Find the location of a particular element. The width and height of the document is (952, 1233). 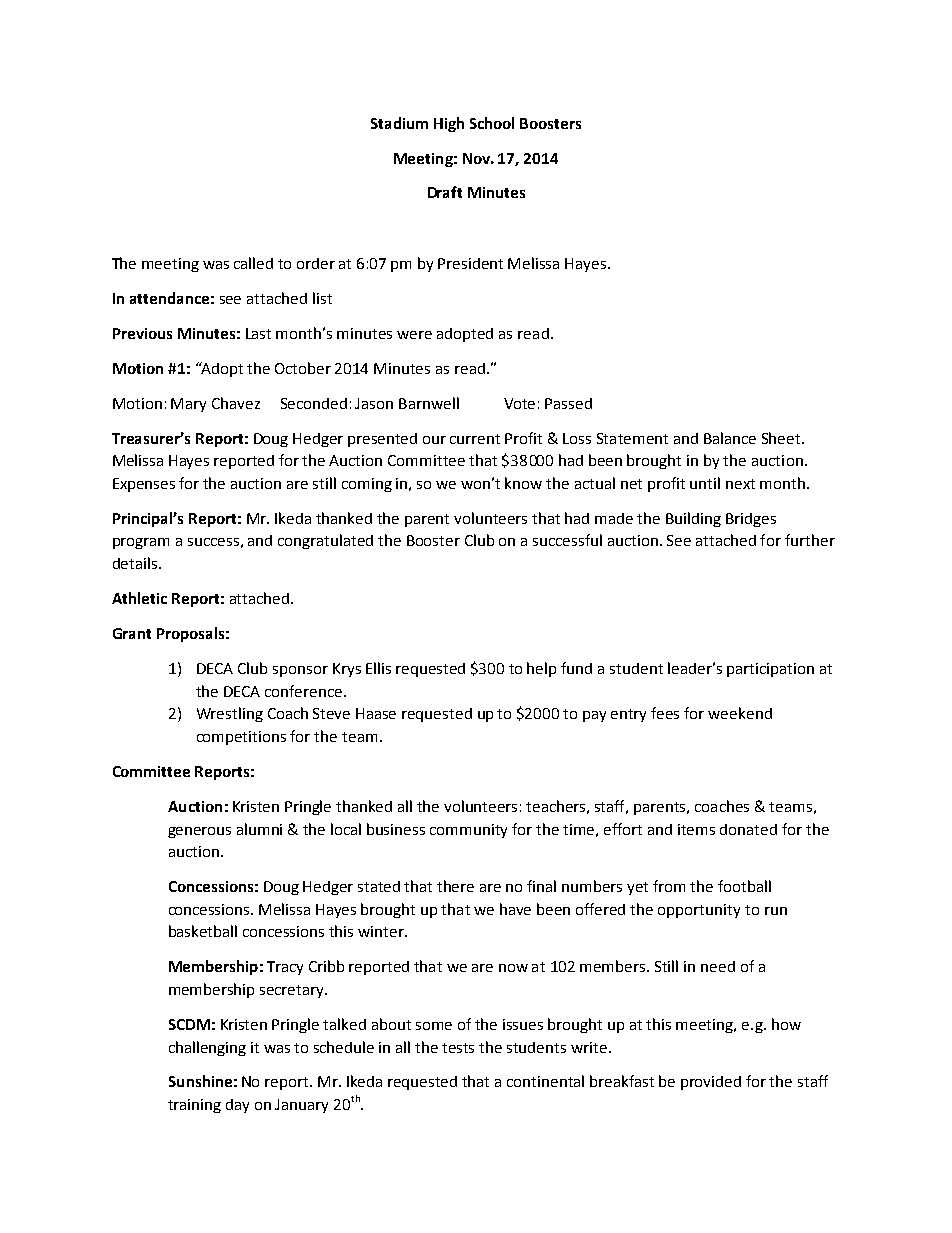

participation is located at coordinates (770, 670).
